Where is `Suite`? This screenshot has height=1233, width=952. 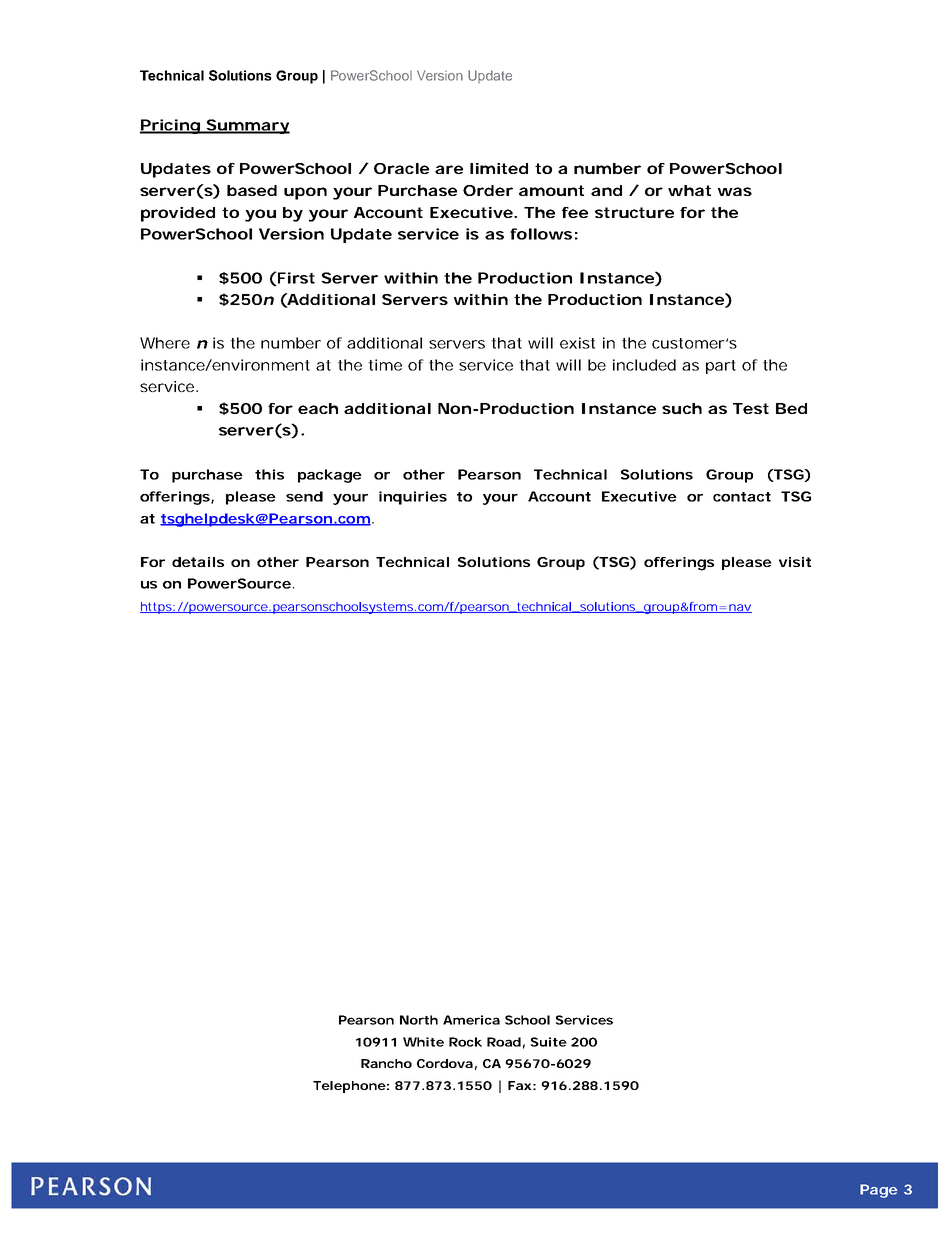
Suite is located at coordinates (548, 1042).
